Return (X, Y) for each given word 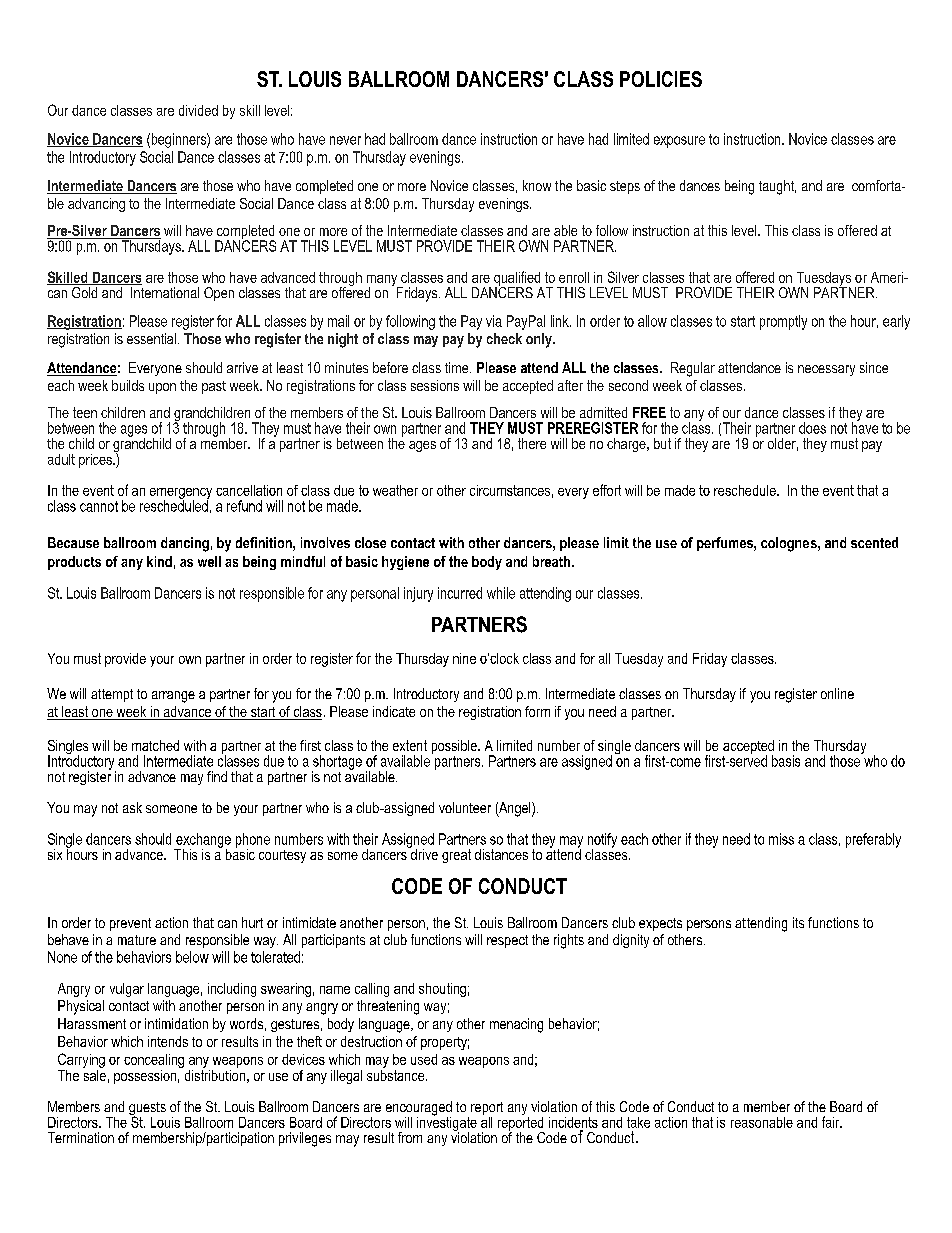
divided (198, 110)
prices (96, 461)
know (537, 185)
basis (786, 761)
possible (455, 747)
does (812, 428)
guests (147, 1110)
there (532, 443)
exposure (679, 142)
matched (155, 745)
